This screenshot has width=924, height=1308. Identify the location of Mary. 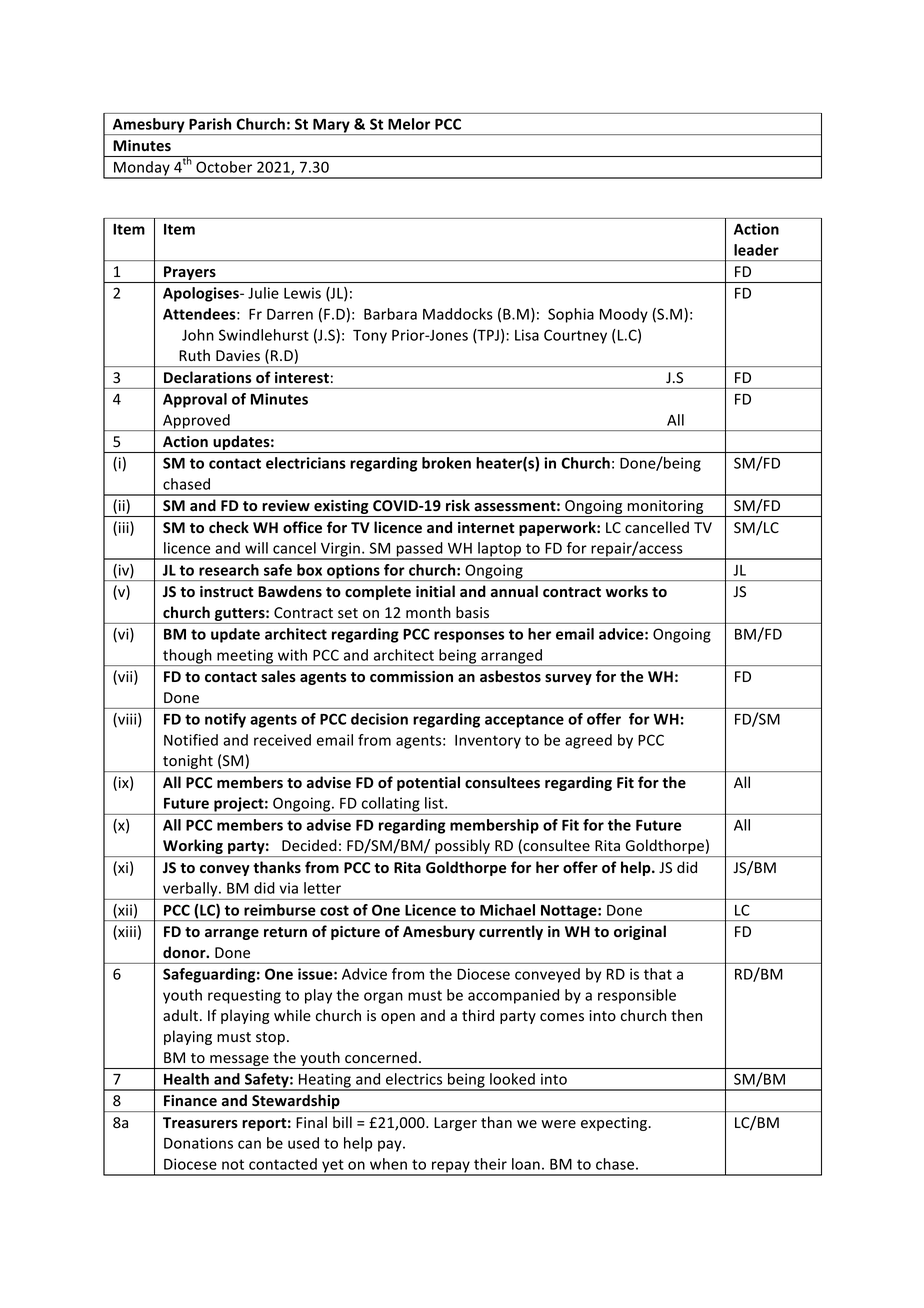
(331, 127).
